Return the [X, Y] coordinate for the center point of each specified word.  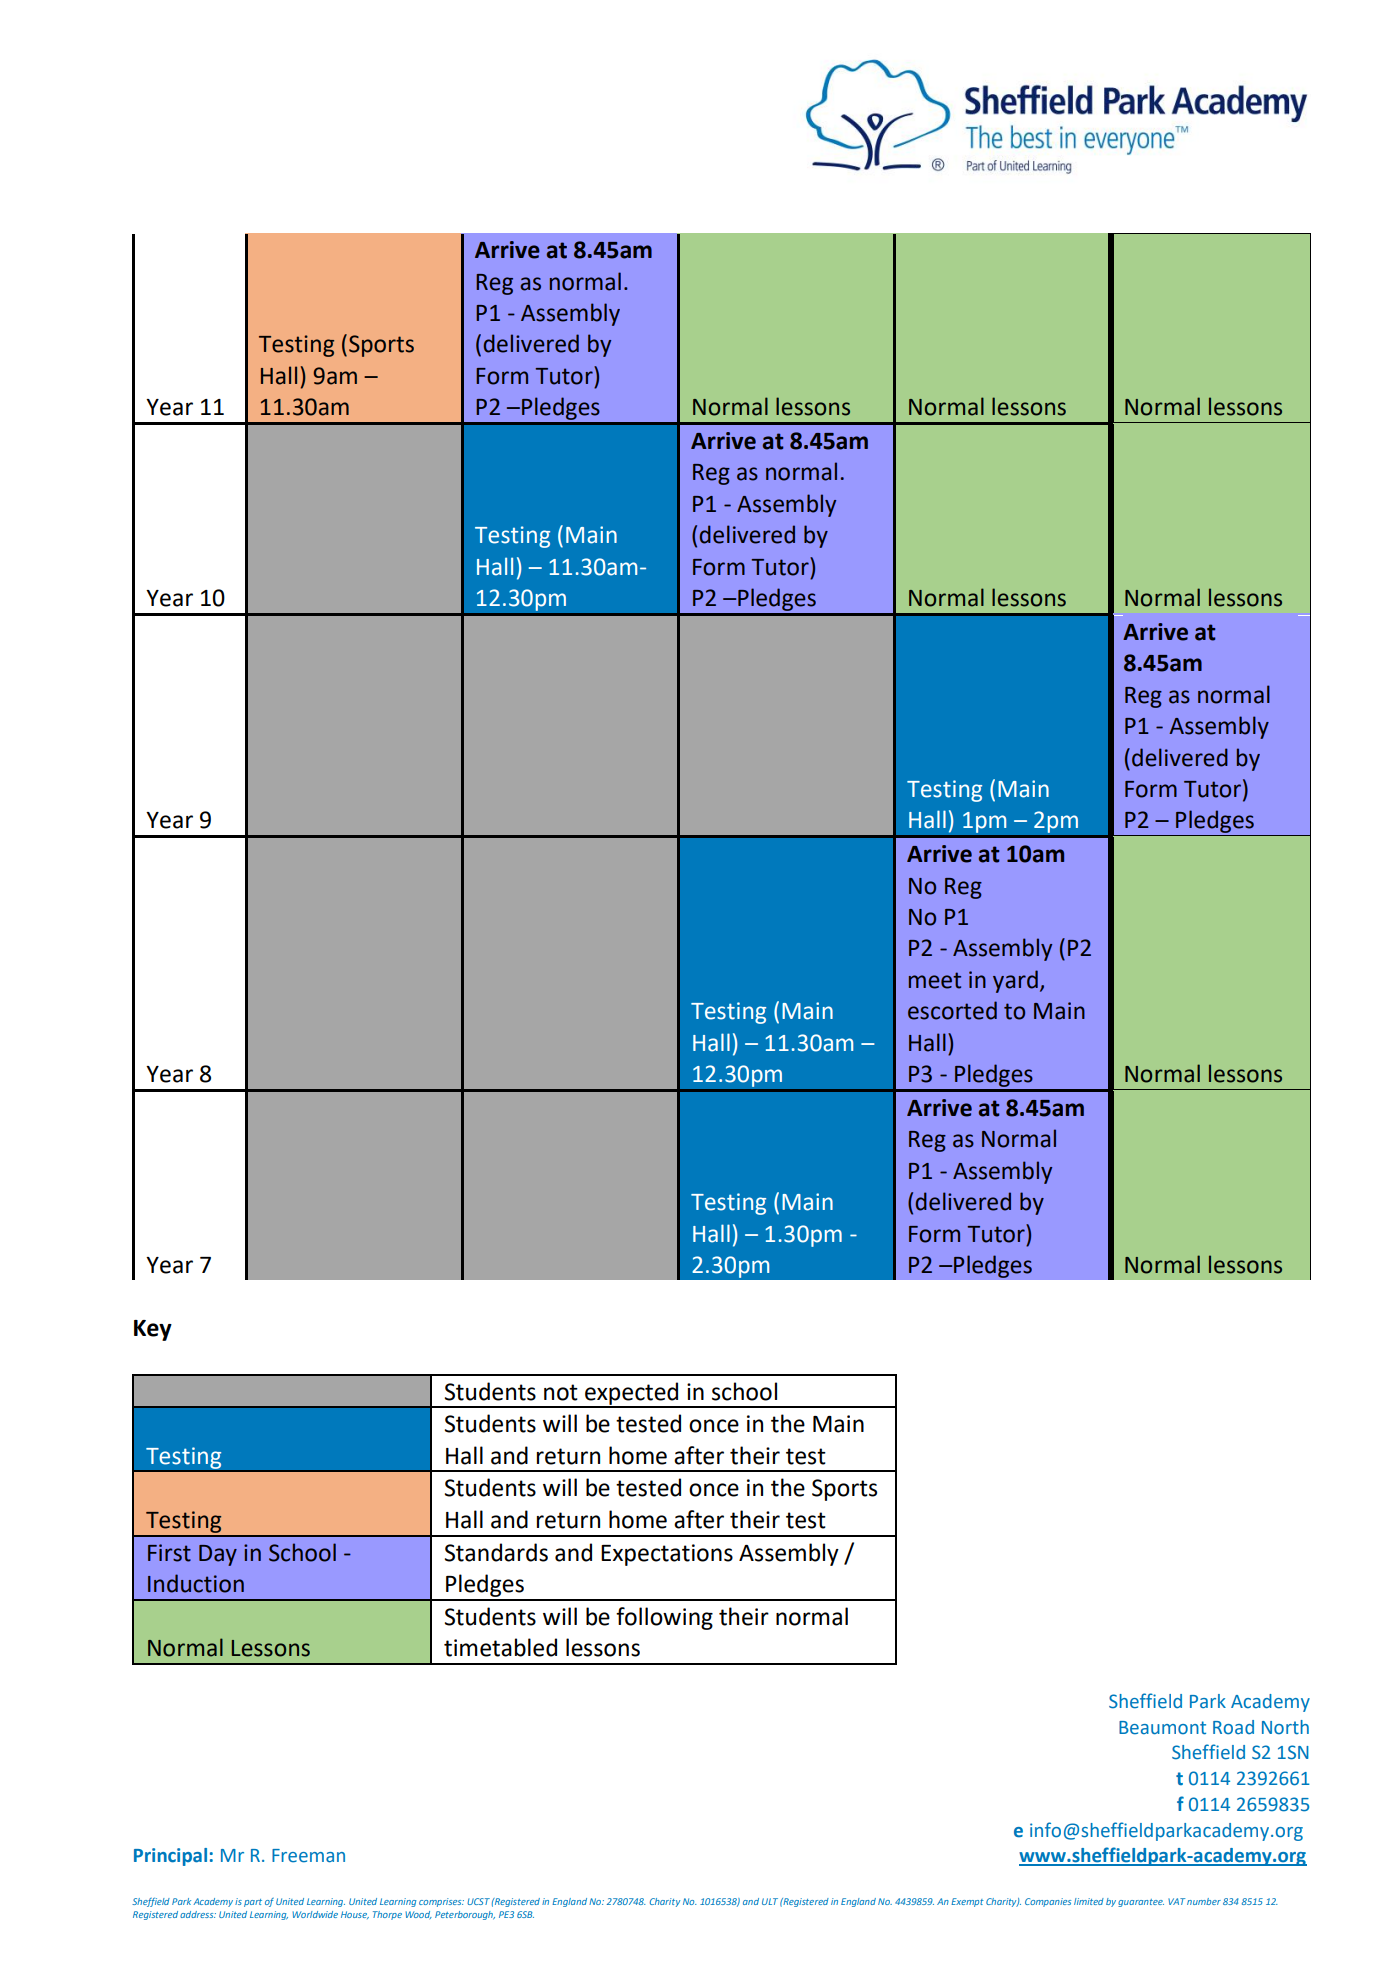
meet [935, 980]
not [561, 1392]
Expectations [667, 1555]
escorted [952, 1010]
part [253, 1903]
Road [1233, 1727]
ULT [770, 1901]
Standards [496, 1552]
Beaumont [1162, 1728]
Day [218, 1555]
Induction [196, 1583]
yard [1015, 981]
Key [153, 1330]
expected [632, 1394]
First [169, 1553]
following [664, 1618]
